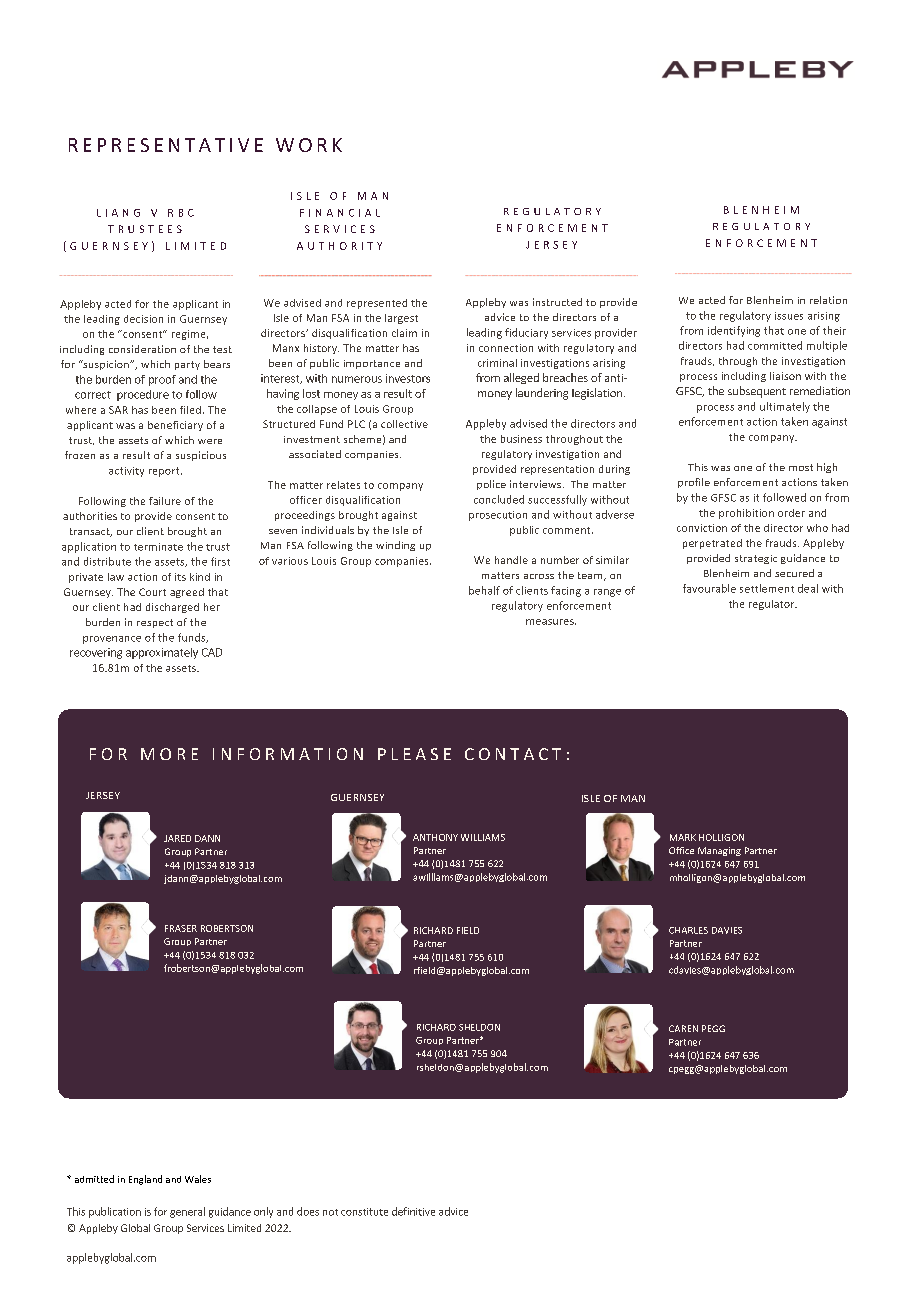 This page has height=1308, width=924. I want to click on ANTHONY, so click(435, 837).
